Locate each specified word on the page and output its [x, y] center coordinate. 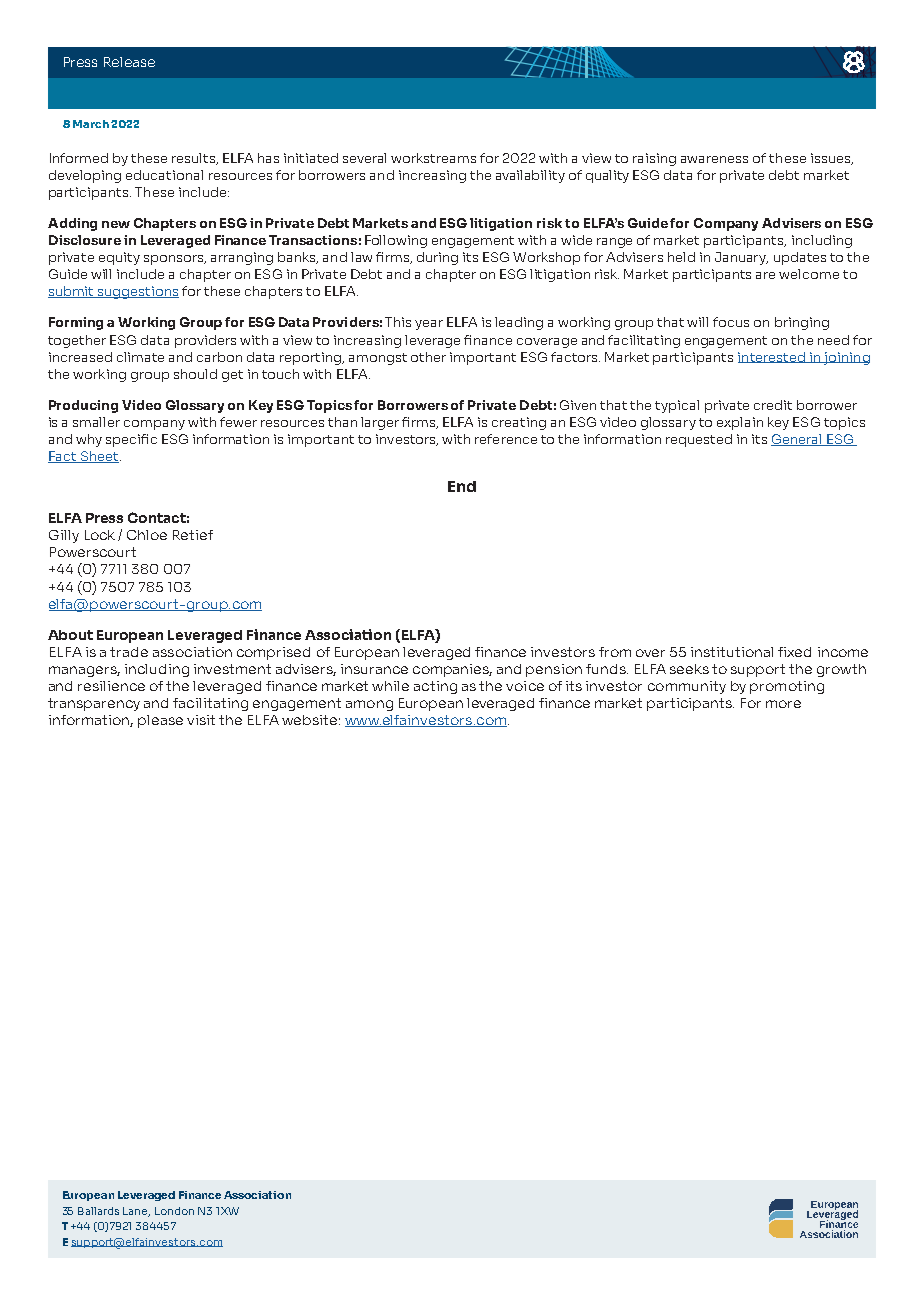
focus [731, 322]
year [429, 325]
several [364, 158]
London [174, 1211]
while [390, 686]
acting [435, 687]
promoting [787, 687]
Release [129, 62]
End [462, 486]
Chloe [147, 535]
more [783, 704]
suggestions [137, 292]
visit [201, 720]
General [797, 440]
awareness [714, 159]
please [160, 721]
